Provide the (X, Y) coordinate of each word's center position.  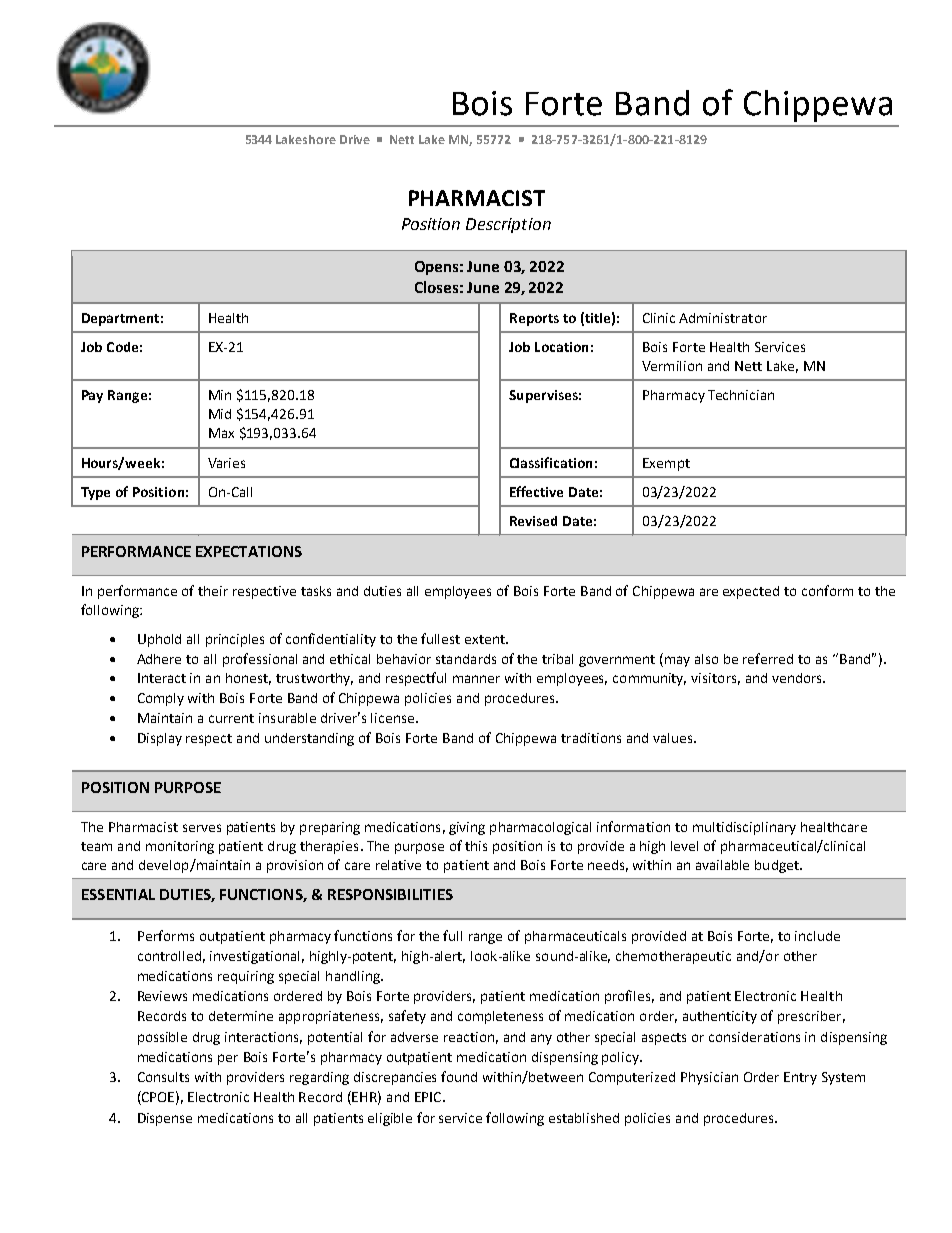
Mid (220, 414)
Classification (551, 462)
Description (508, 225)
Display (160, 739)
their (213, 591)
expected (751, 592)
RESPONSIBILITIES (390, 894)
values (674, 738)
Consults (163, 1077)
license (392, 718)
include (817, 936)
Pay (92, 396)
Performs (166, 935)
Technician (741, 395)
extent (486, 639)
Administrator (723, 318)
